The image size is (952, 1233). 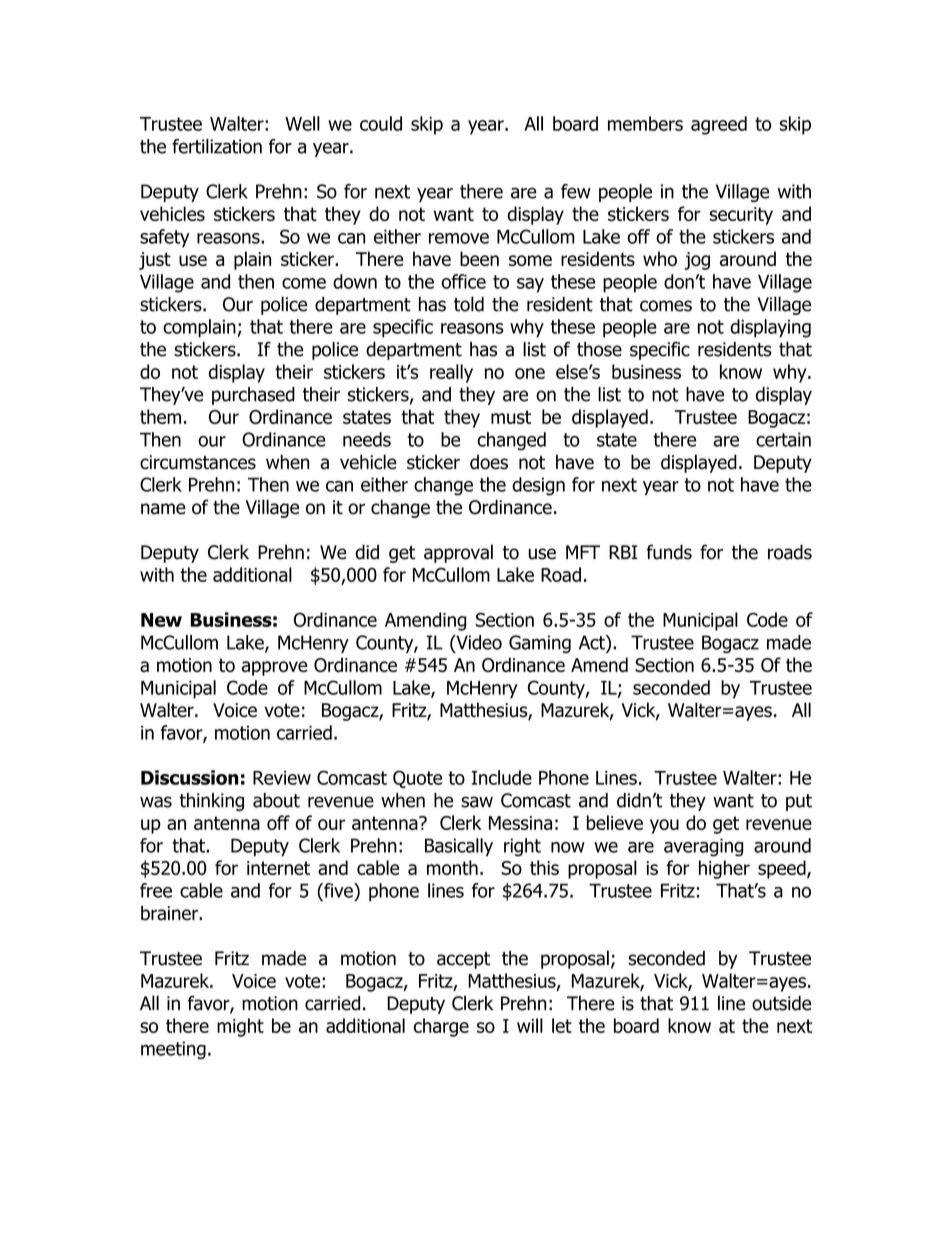 I want to click on saw, so click(x=477, y=802).
